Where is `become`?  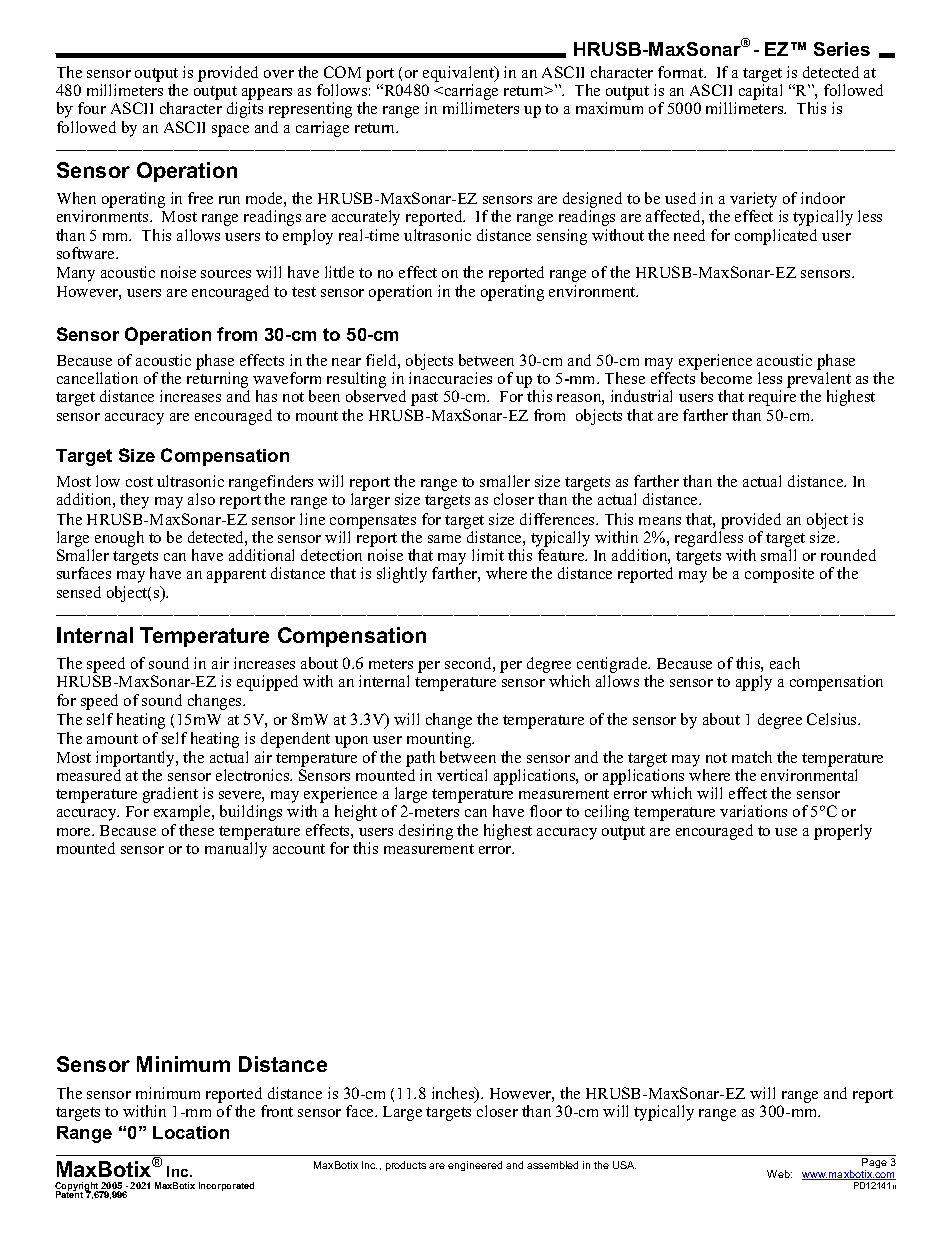
become is located at coordinates (726, 378).
